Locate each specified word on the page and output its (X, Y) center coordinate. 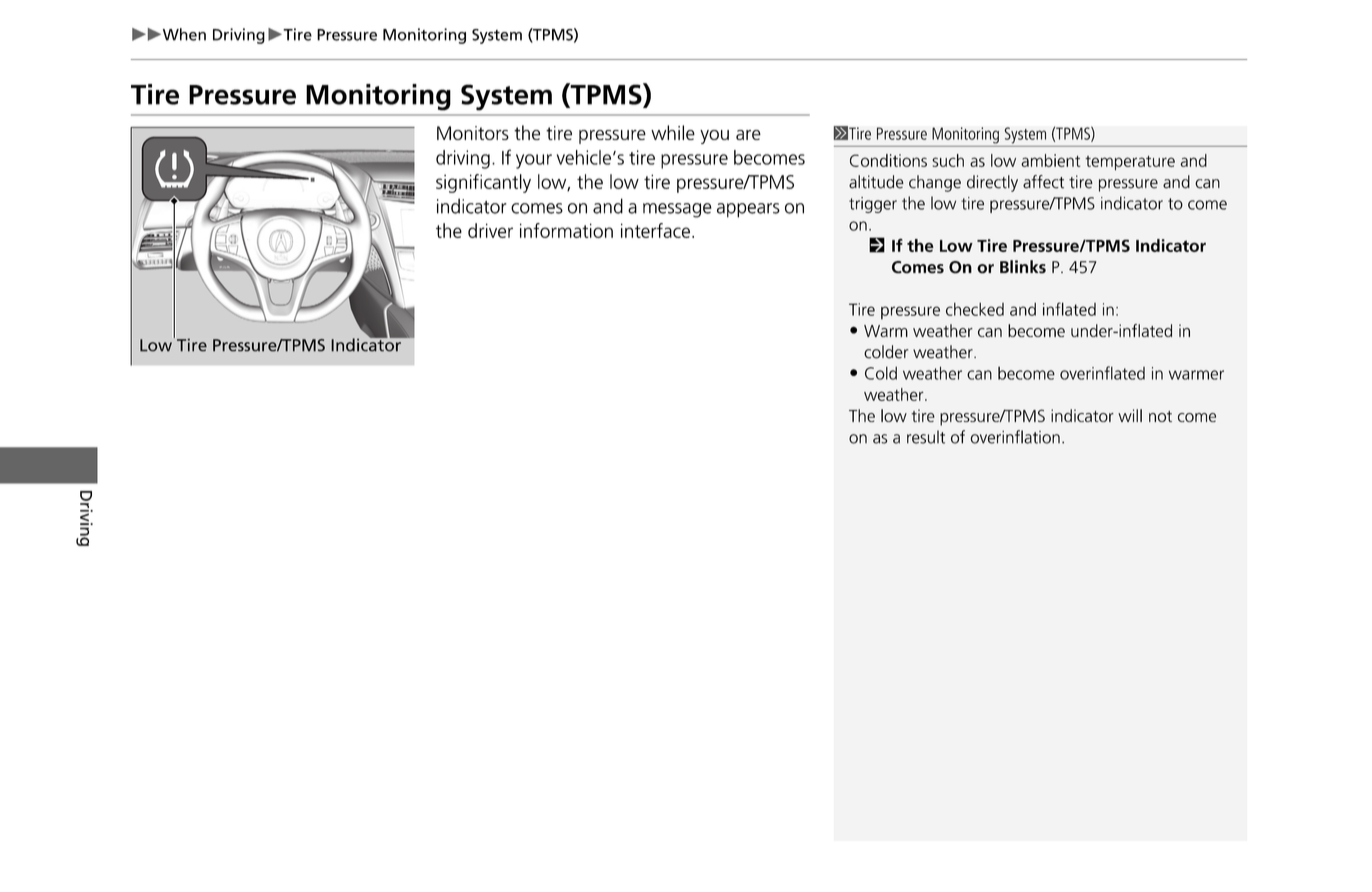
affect (1043, 182)
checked (975, 309)
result (926, 437)
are (748, 135)
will (1130, 415)
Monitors (473, 133)
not (1160, 416)
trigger (873, 205)
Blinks (1023, 267)
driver (490, 230)
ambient (1050, 160)
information (566, 230)
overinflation (1015, 437)
